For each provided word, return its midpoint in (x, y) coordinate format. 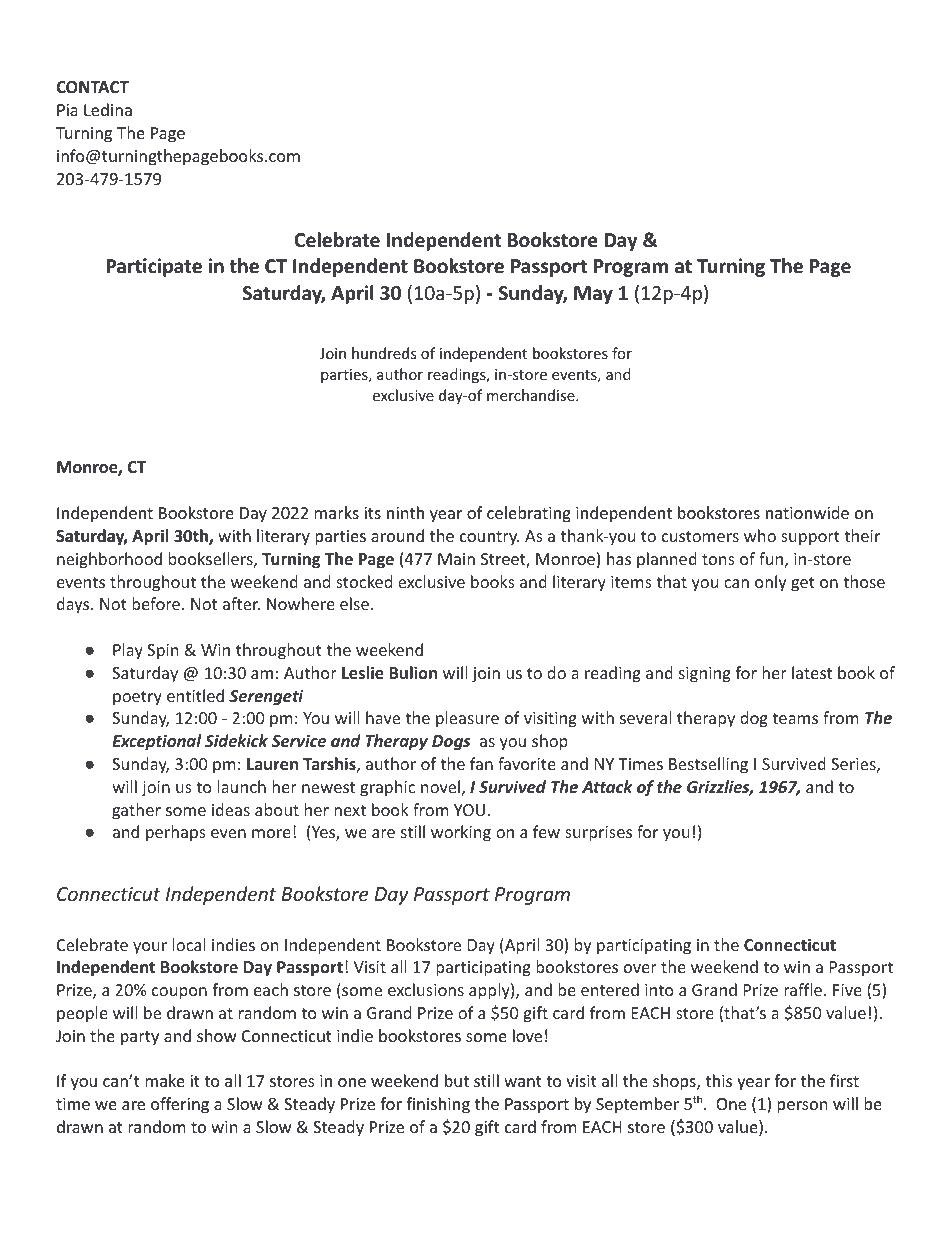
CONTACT (92, 87)
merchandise (532, 395)
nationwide (807, 512)
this (718, 1080)
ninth (405, 512)
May (593, 295)
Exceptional (156, 742)
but (457, 1080)
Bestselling (708, 765)
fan (481, 763)
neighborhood (109, 560)
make (165, 1080)
